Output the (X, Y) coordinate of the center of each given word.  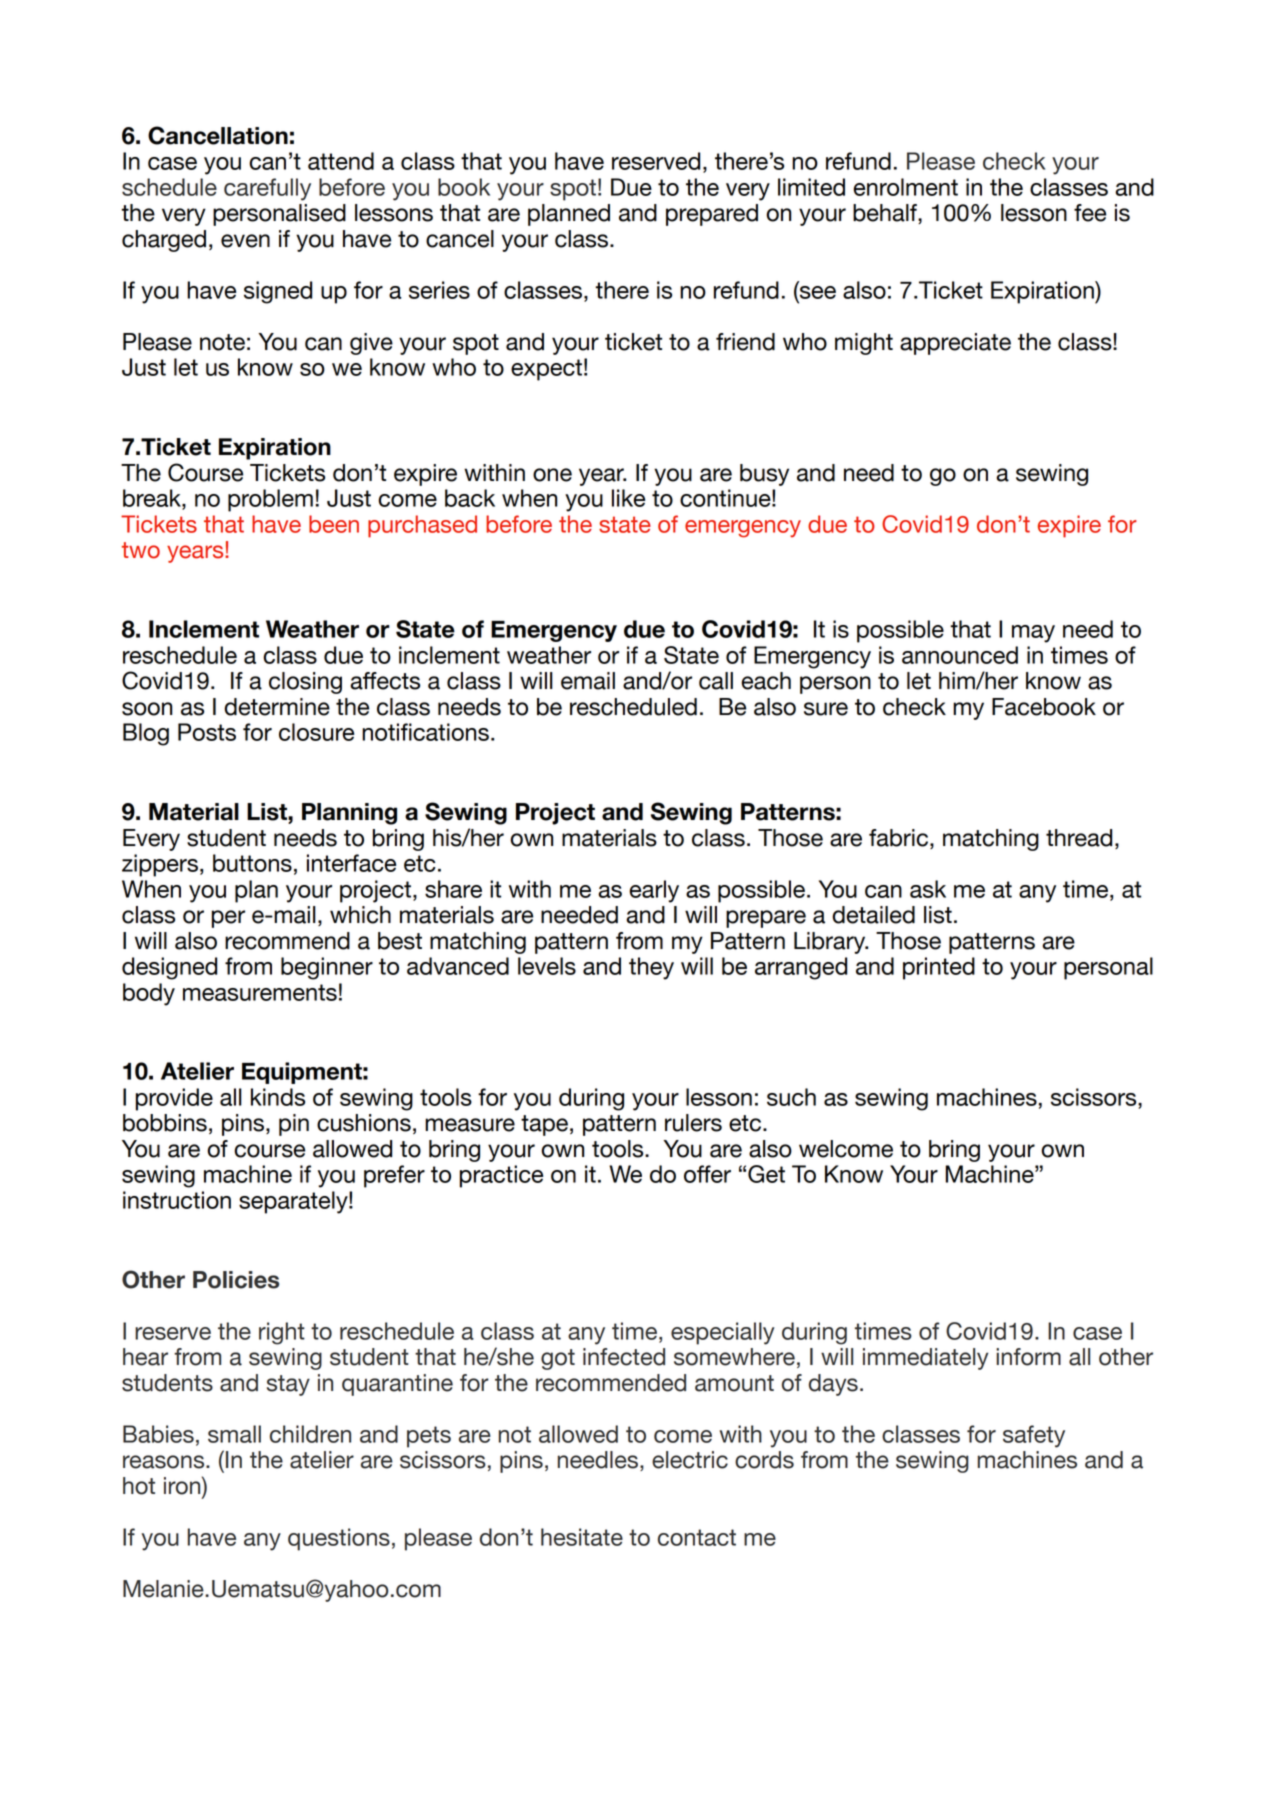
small (234, 1434)
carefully (267, 189)
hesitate (582, 1537)
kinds (278, 1097)
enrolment (905, 187)
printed (939, 968)
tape (544, 1125)
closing (305, 683)
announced (960, 655)
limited (811, 187)
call (716, 681)
